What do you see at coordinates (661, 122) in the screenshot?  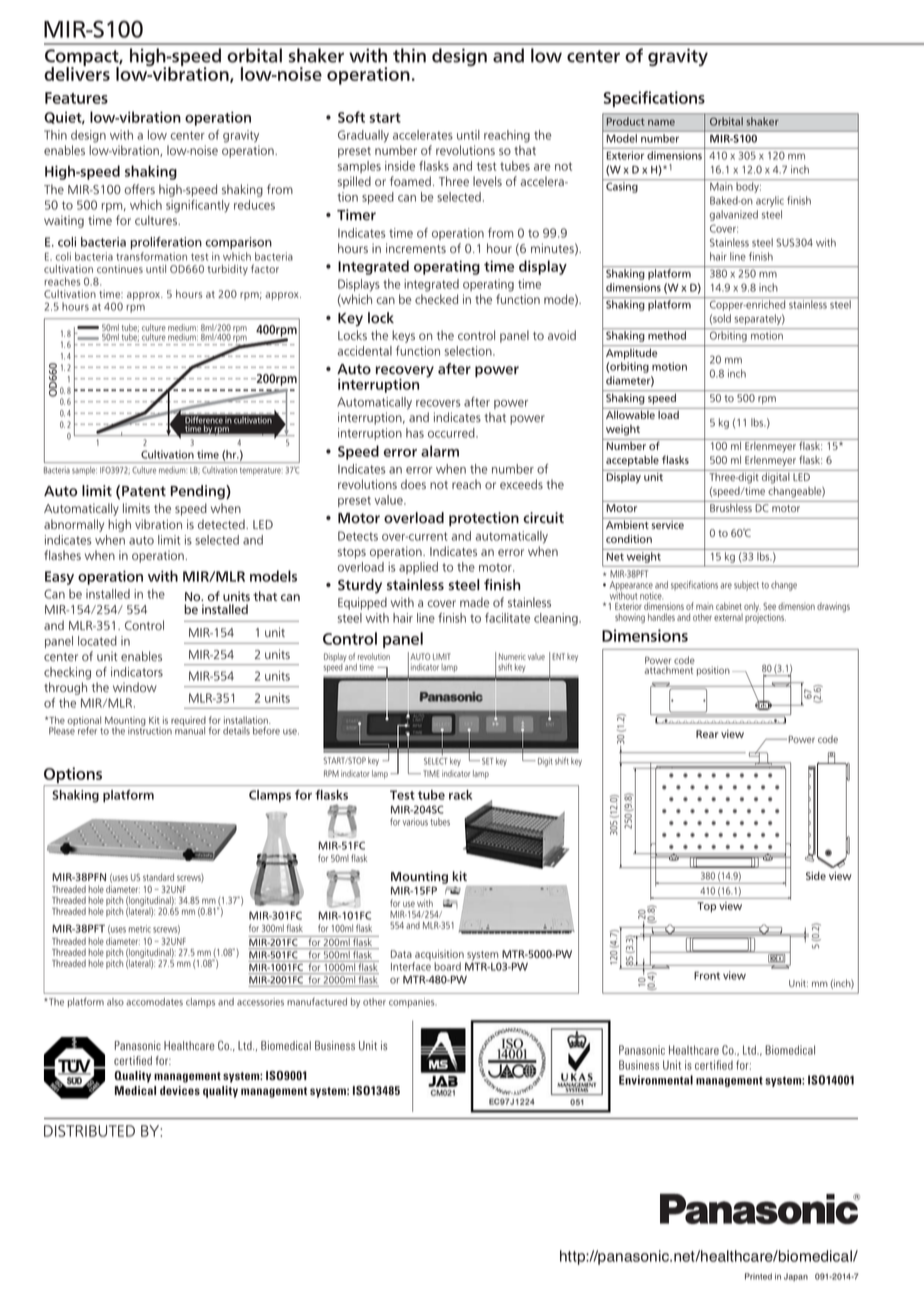 I see `name` at bounding box center [661, 122].
